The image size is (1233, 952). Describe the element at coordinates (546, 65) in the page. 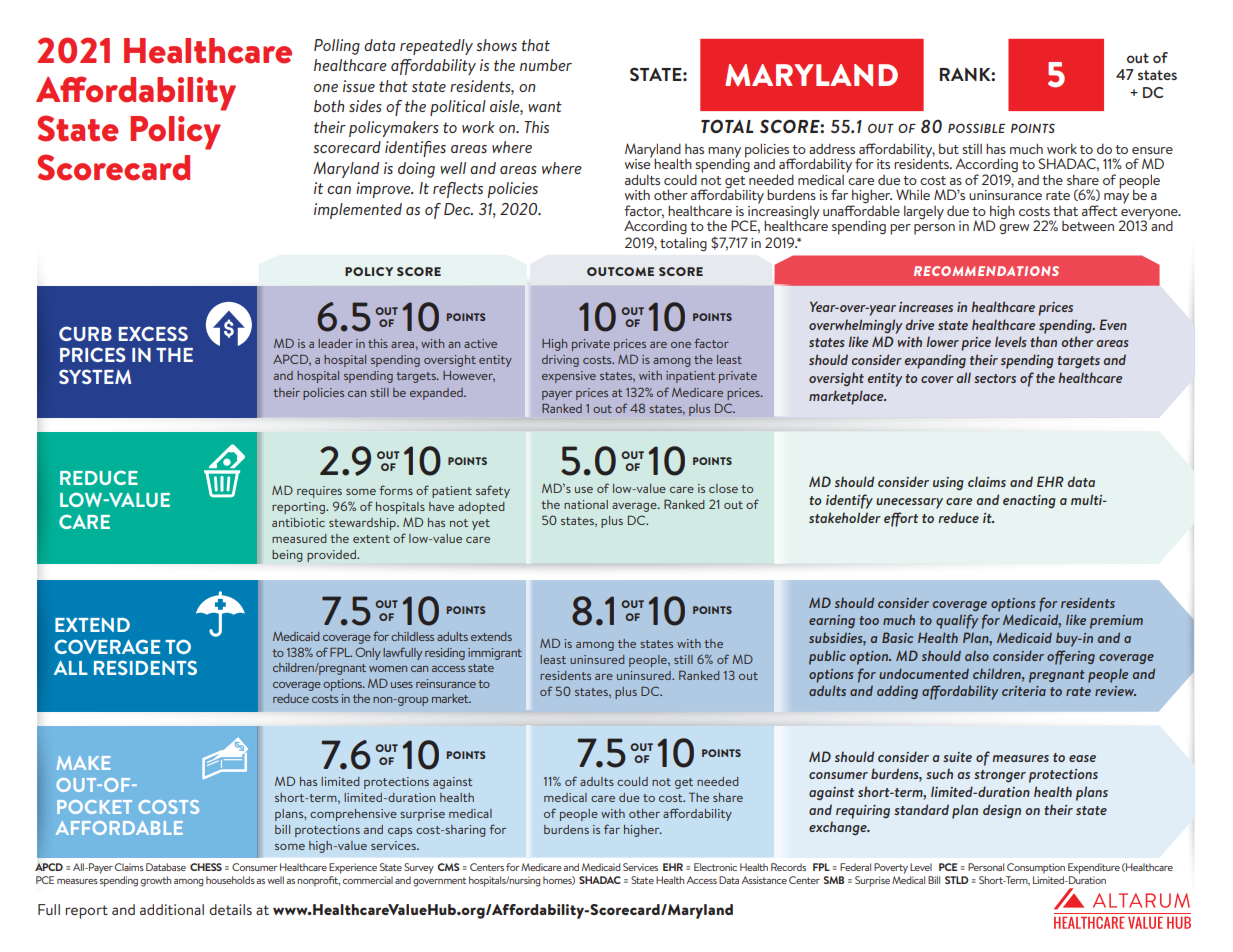

I see `number` at that location.
